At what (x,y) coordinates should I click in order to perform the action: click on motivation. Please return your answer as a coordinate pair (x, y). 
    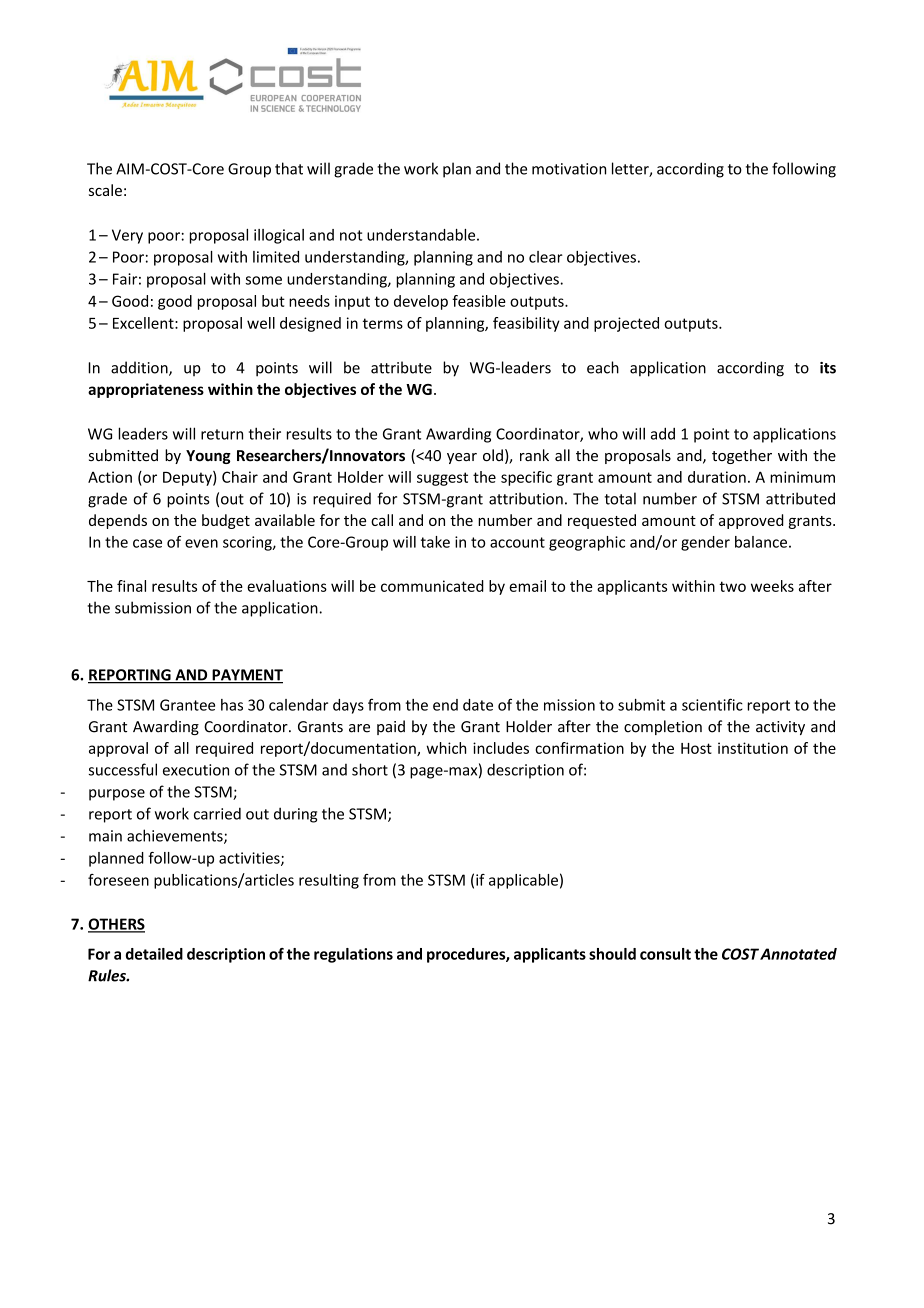
    Looking at the image, I should click on (569, 169).
